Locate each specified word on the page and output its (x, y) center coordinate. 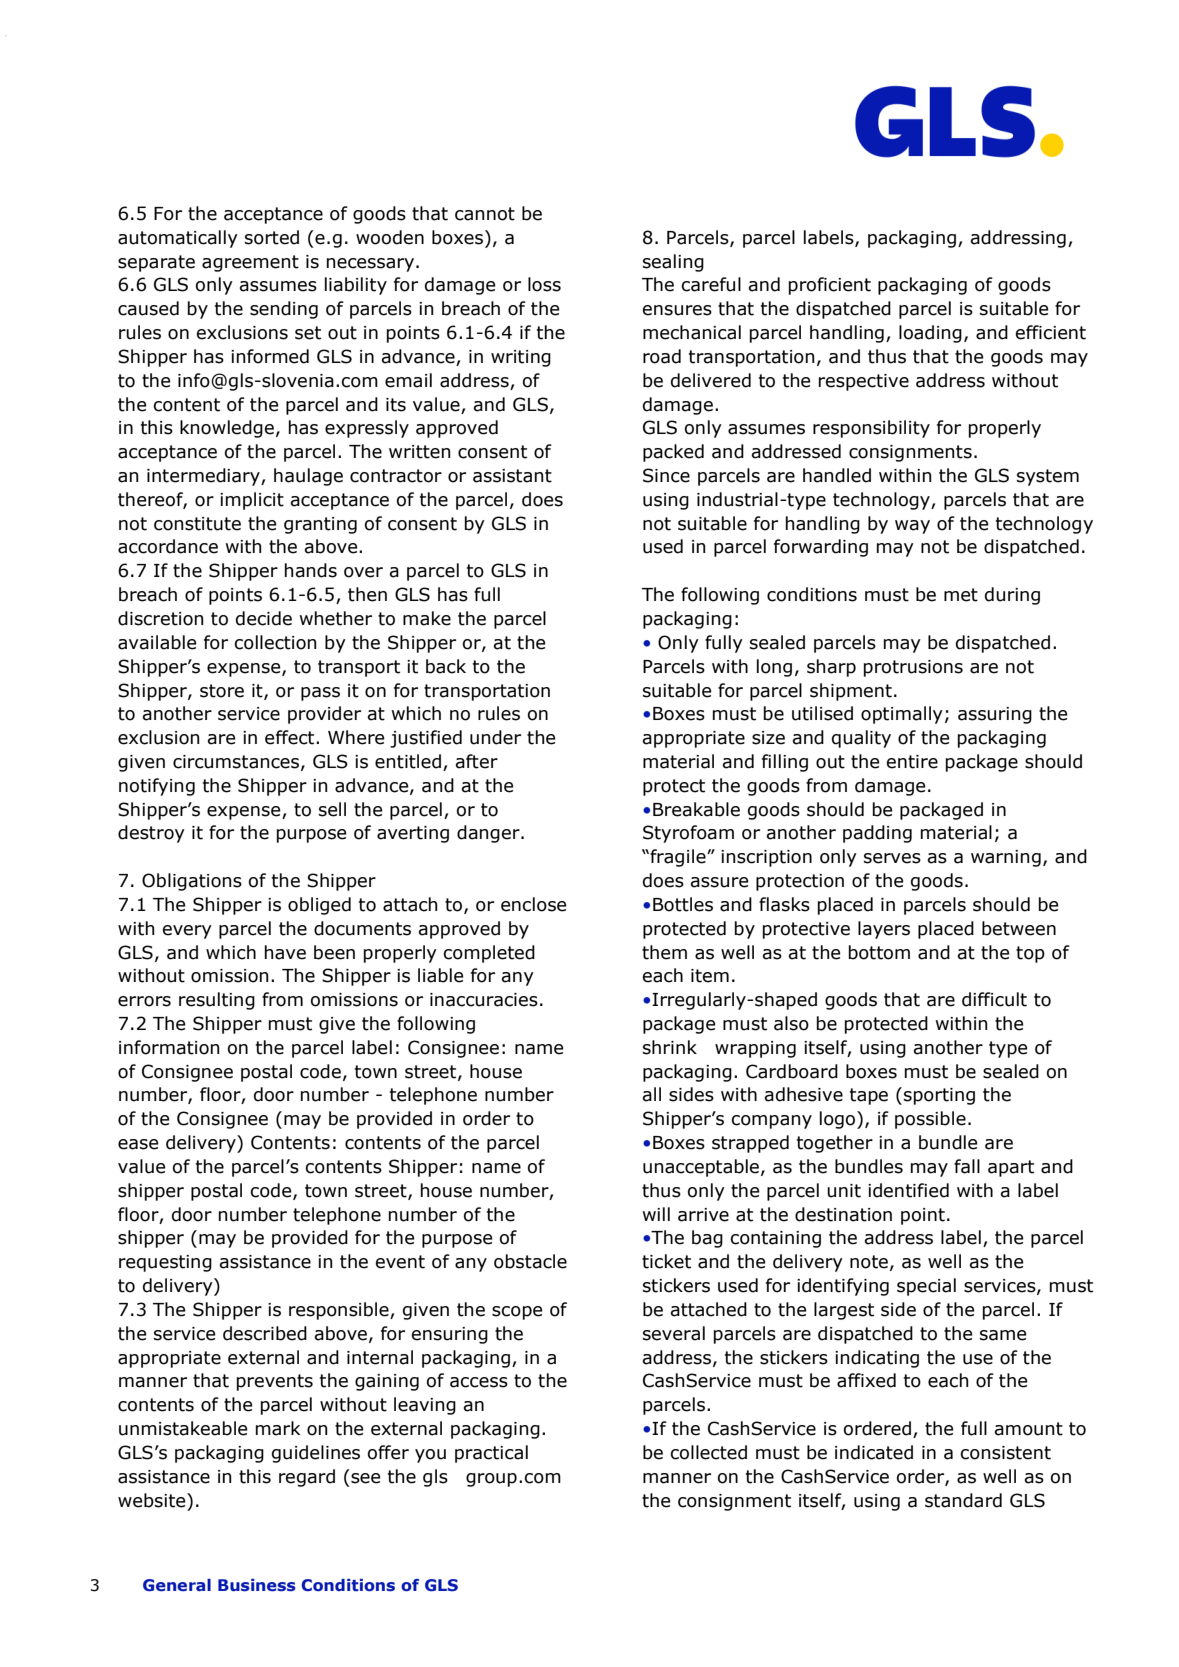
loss (544, 284)
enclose (534, 904)
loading (930, 334)
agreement (250, 263)
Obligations (192, 882)
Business (257, 1585)
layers (884, 930)
